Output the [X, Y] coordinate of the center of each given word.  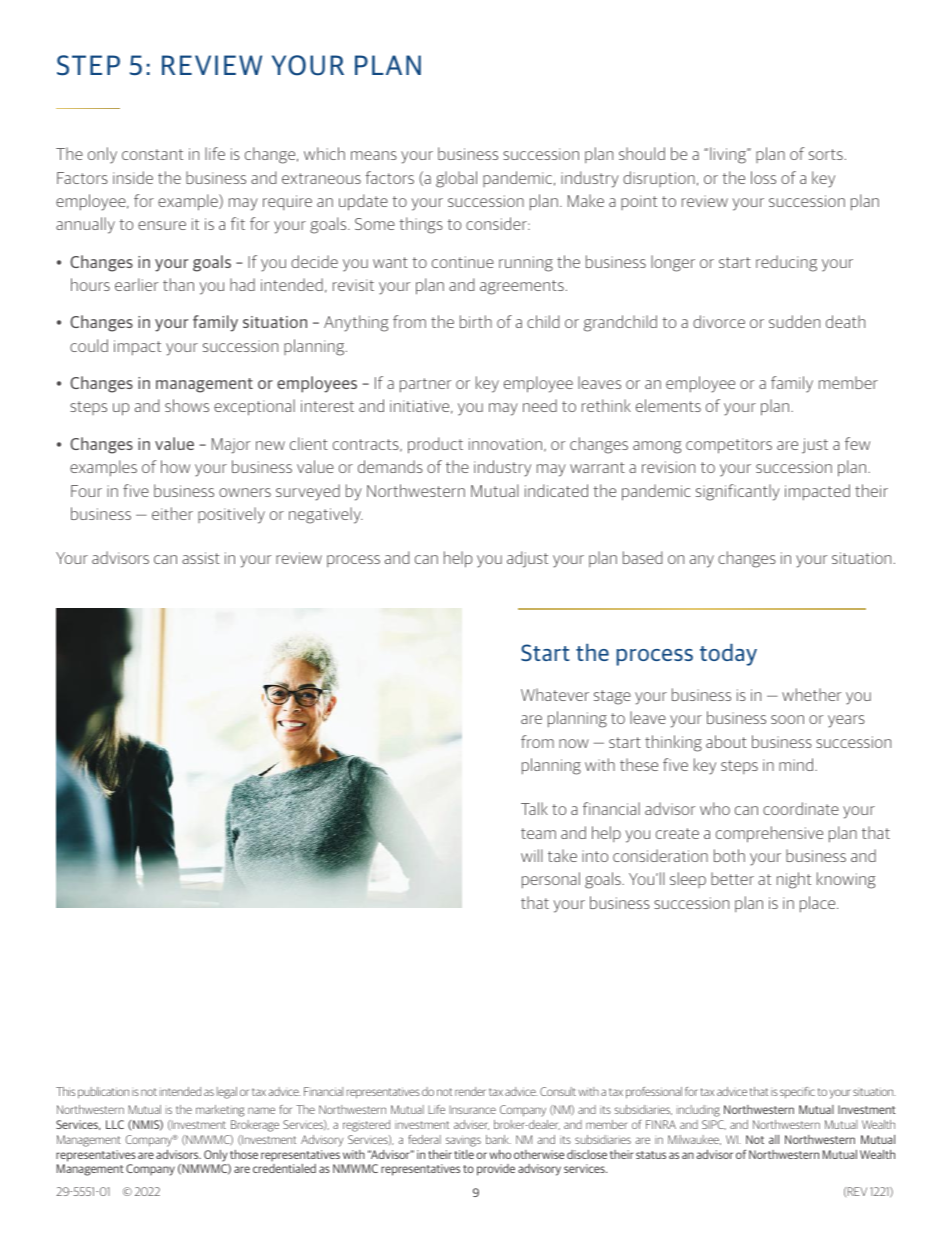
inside [133, 177]
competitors [729, 446]
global [456, 179]
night [794, 880]
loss [763, 177]
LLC [115, 1124]
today [728, 655]
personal [551, 880]
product [435, 445]
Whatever [555, 694]
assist [201, 558]
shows [187, 405]
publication [103, 1093]
